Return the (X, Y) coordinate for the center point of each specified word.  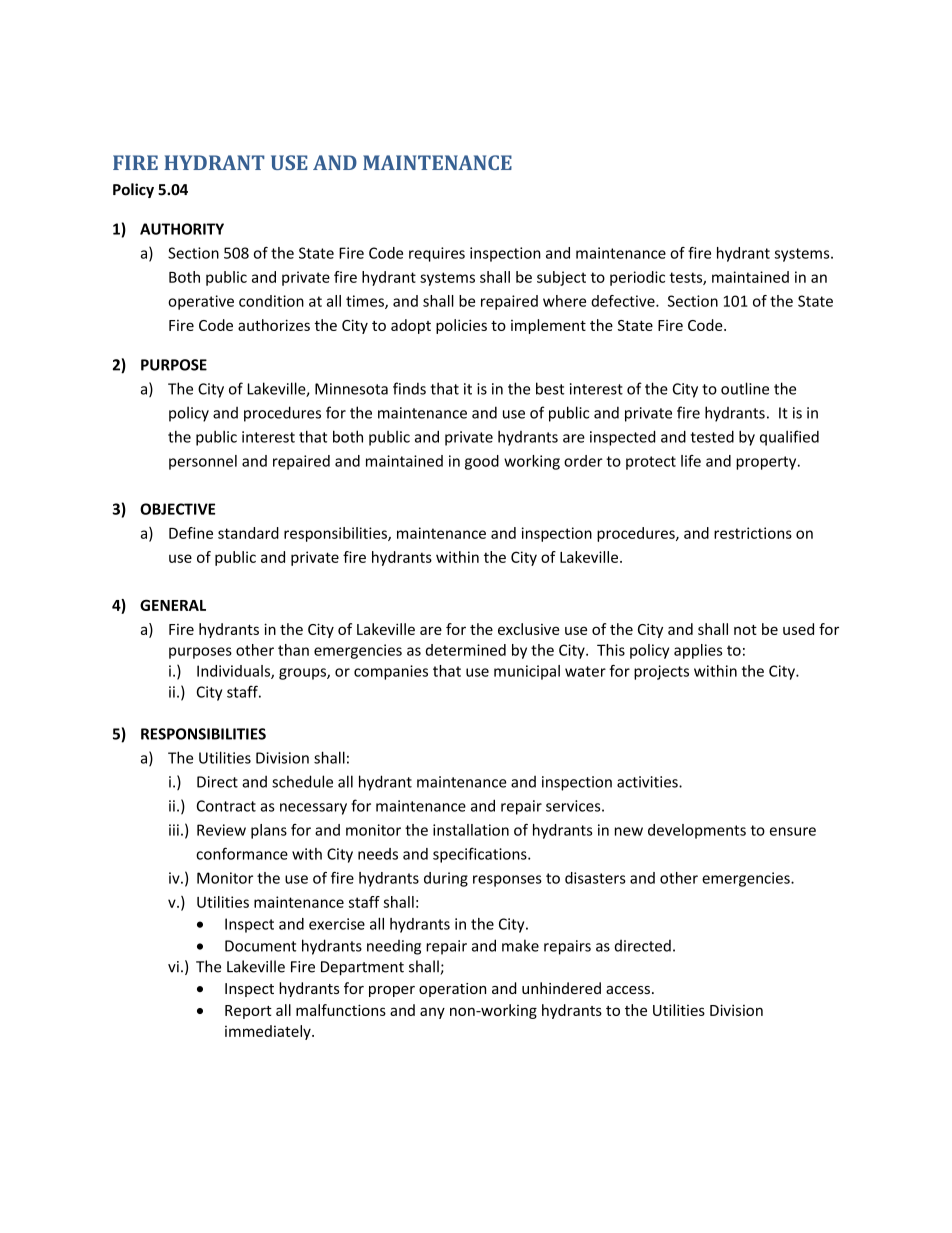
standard (248, 533)
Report (248, 1012)
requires (437, 254)
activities (648, 782)
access (628, 990)
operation (452, 990)
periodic (637, 278)
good (482, 462)
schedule (302, 781)
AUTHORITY (182, 229)
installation (471, 830)
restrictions (753, 533)
